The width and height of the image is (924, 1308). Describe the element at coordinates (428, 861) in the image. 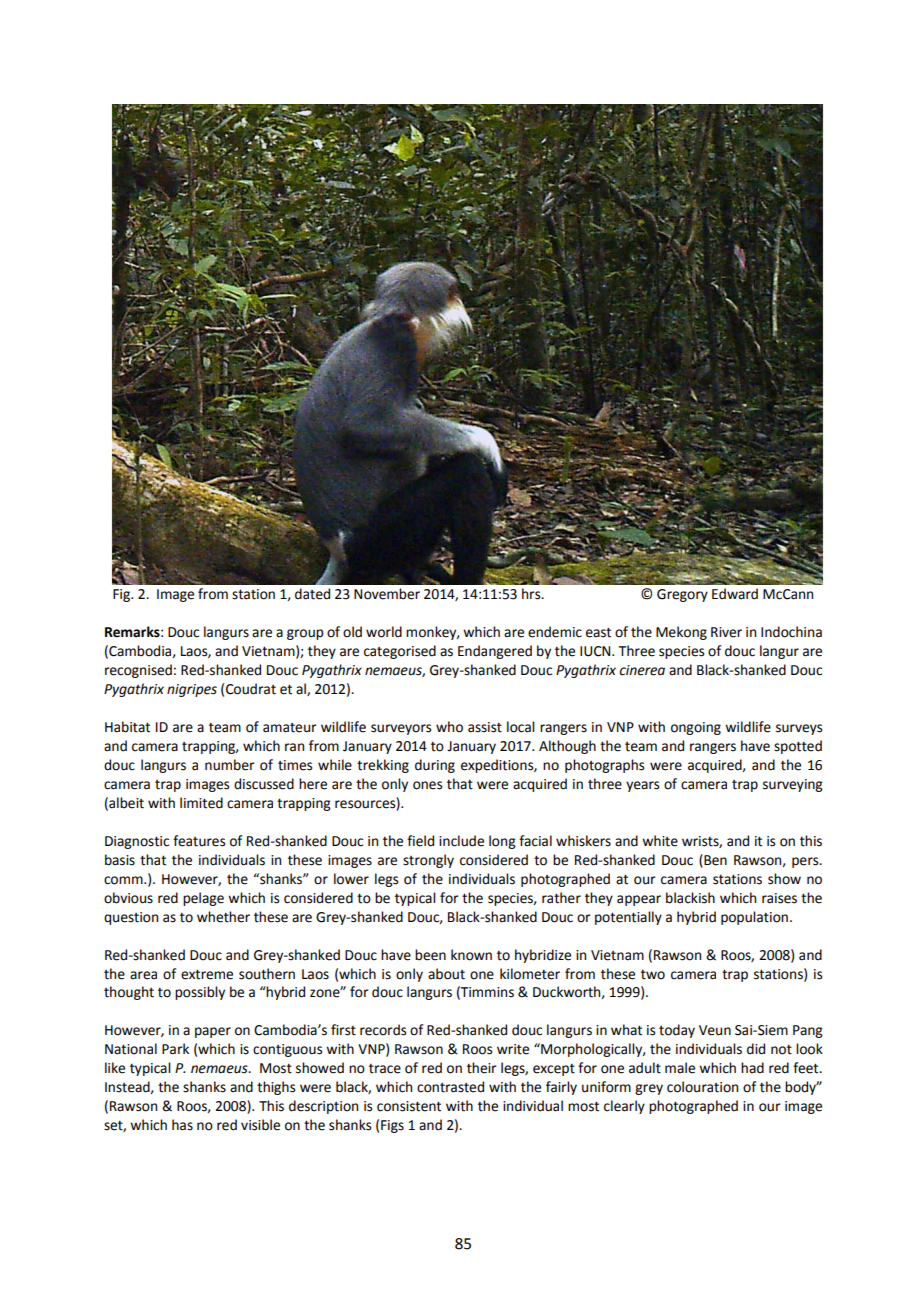

I see `strongly` at that location.
